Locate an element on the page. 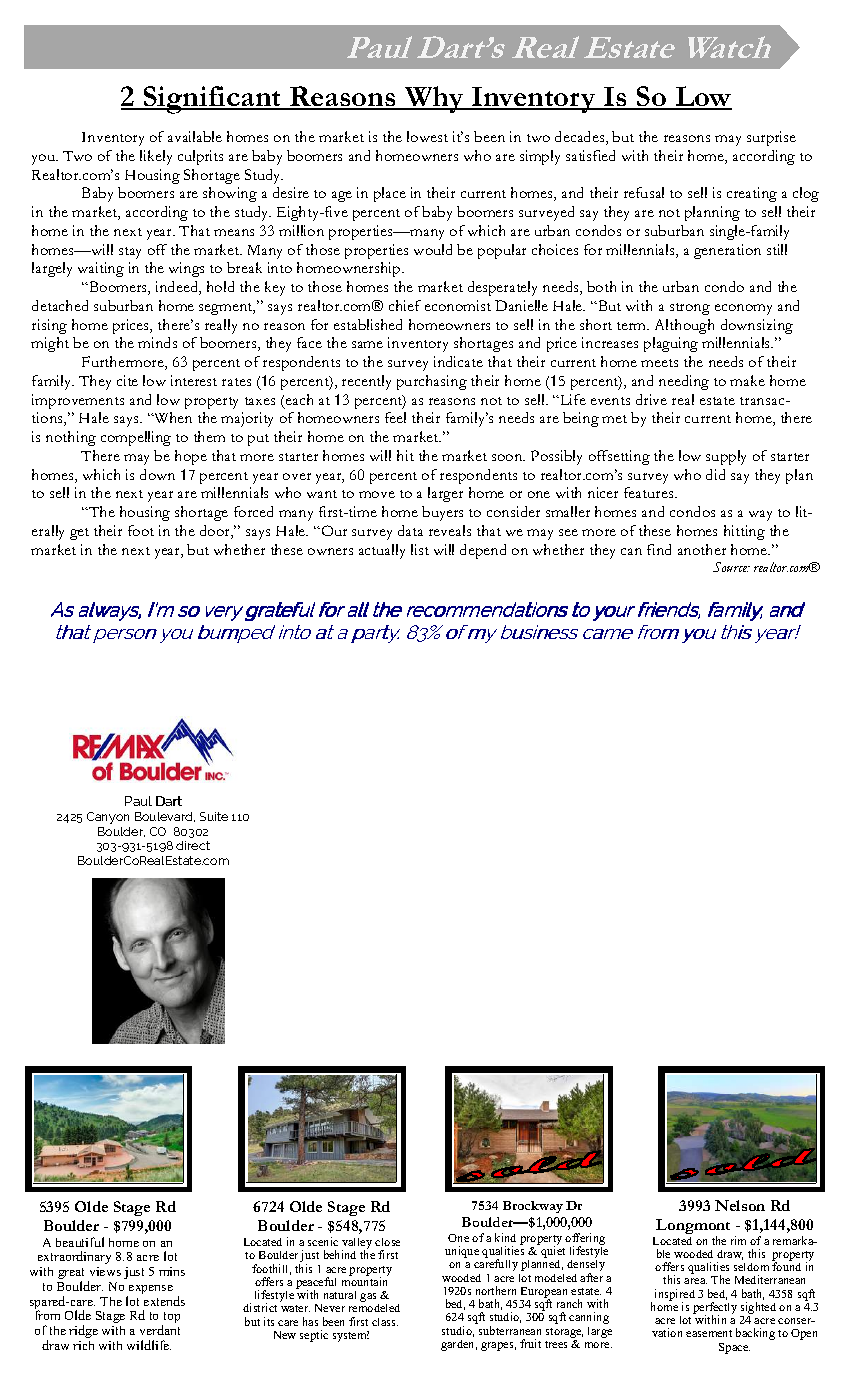  list is located at coordinates (420, 549).
